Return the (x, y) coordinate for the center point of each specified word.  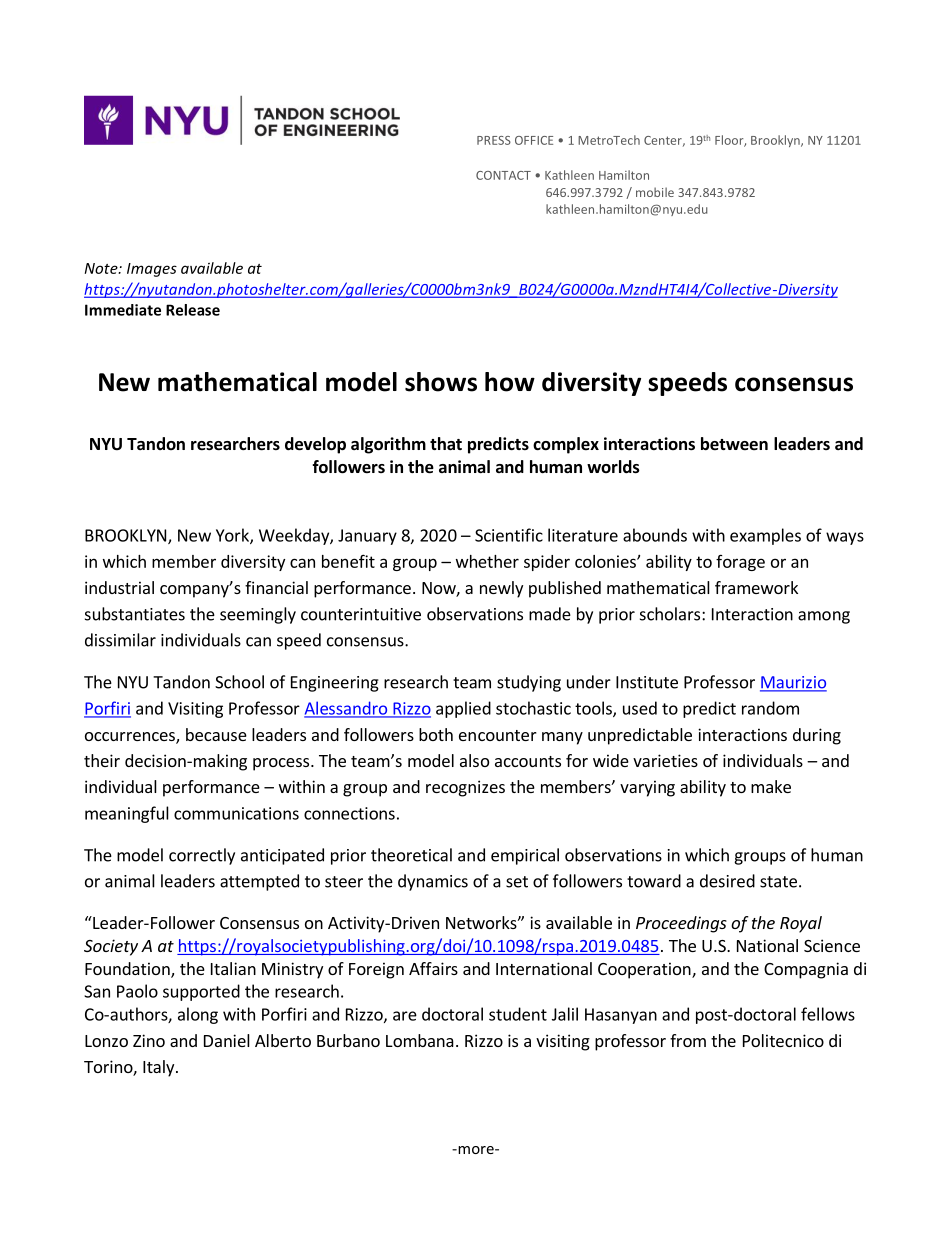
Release (193, 310)
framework (756, 587)
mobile (655, 192)
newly (501, 589)
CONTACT (503, 175)
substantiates (135, 614)
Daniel (227, 1040)
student (518, 1014)
